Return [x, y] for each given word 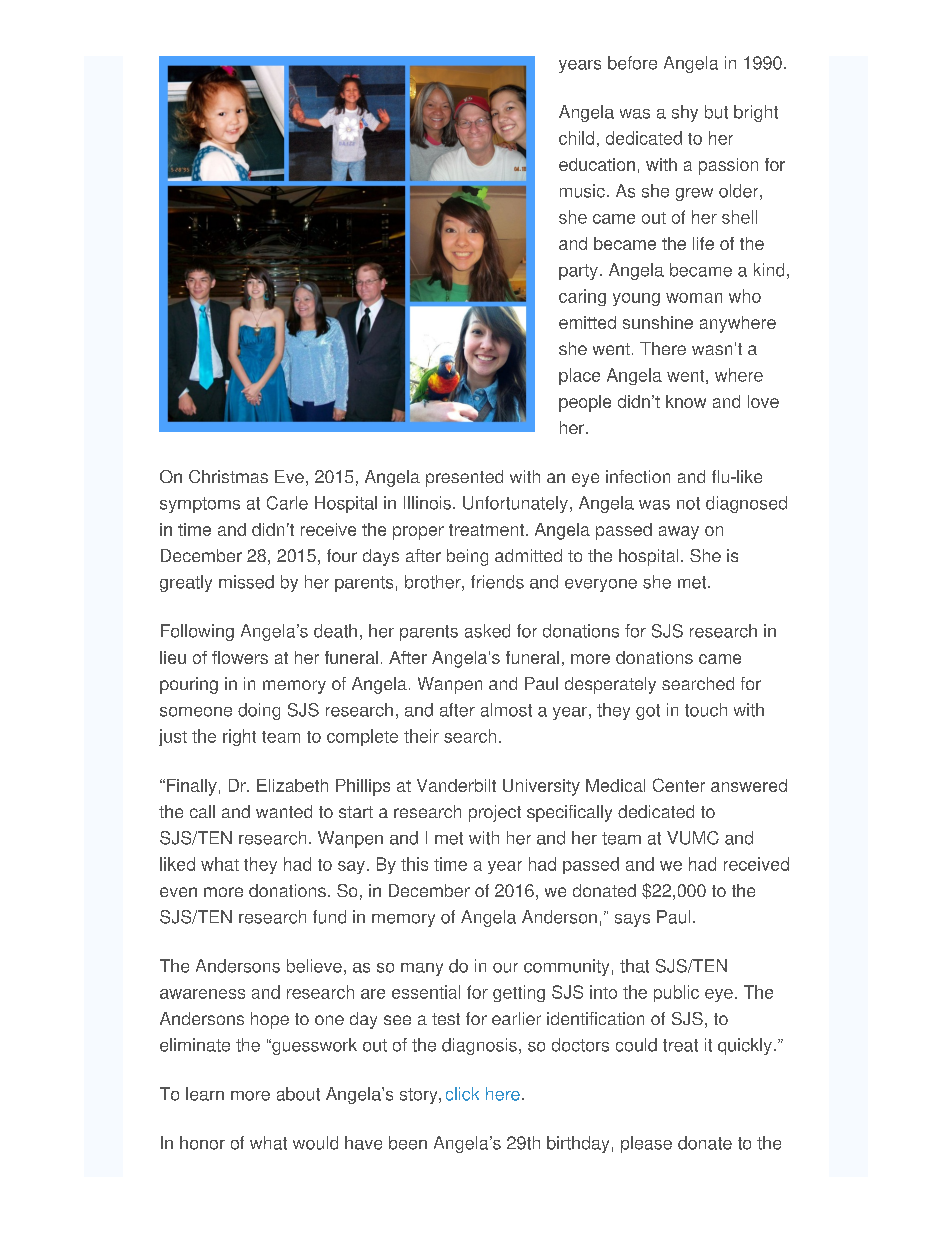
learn [205, 1094]
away [679, 533]
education [597, 164]
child [576, 138]
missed [246, 582]
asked [487, 631]
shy [685, 113]
